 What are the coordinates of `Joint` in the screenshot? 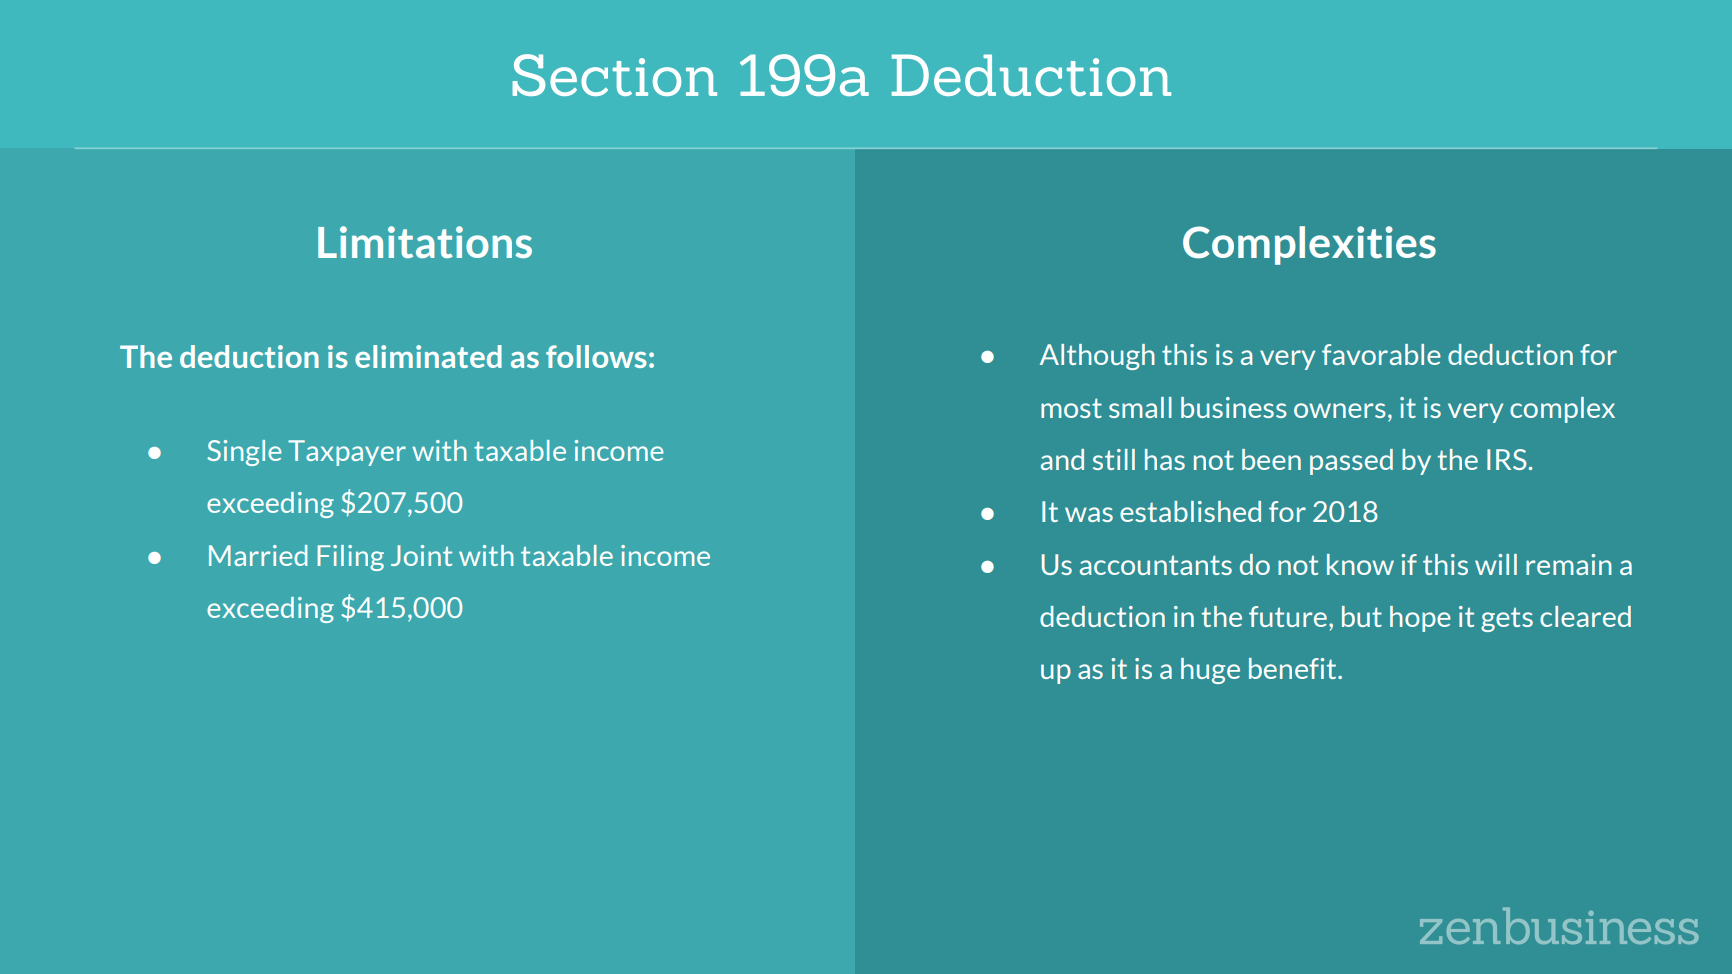 It's located at (421, 555).
